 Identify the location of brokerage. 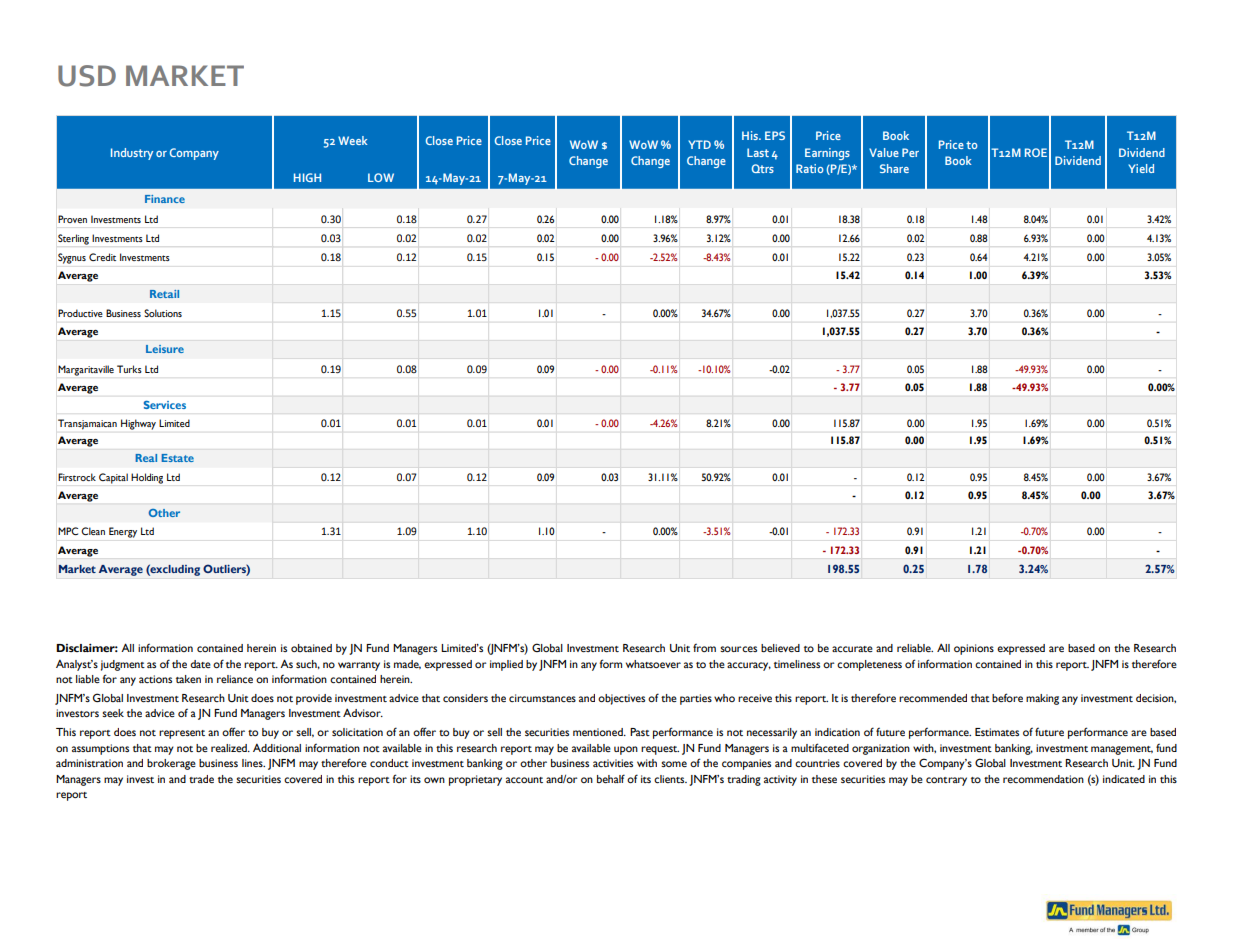
(171, 764).
